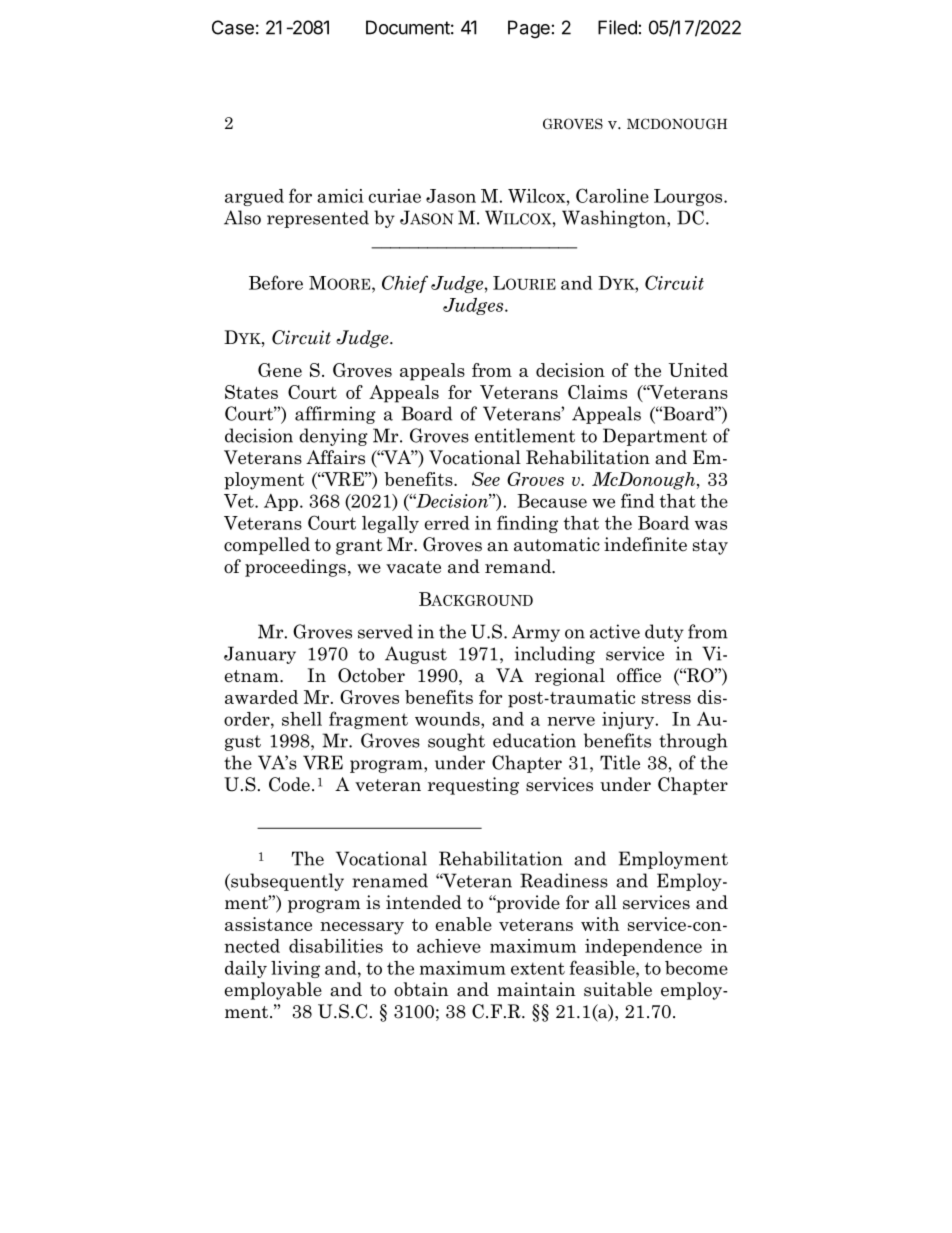 The width and height of the screenshot is (952, 1233). I want to click on injury, so click(629, 720).
